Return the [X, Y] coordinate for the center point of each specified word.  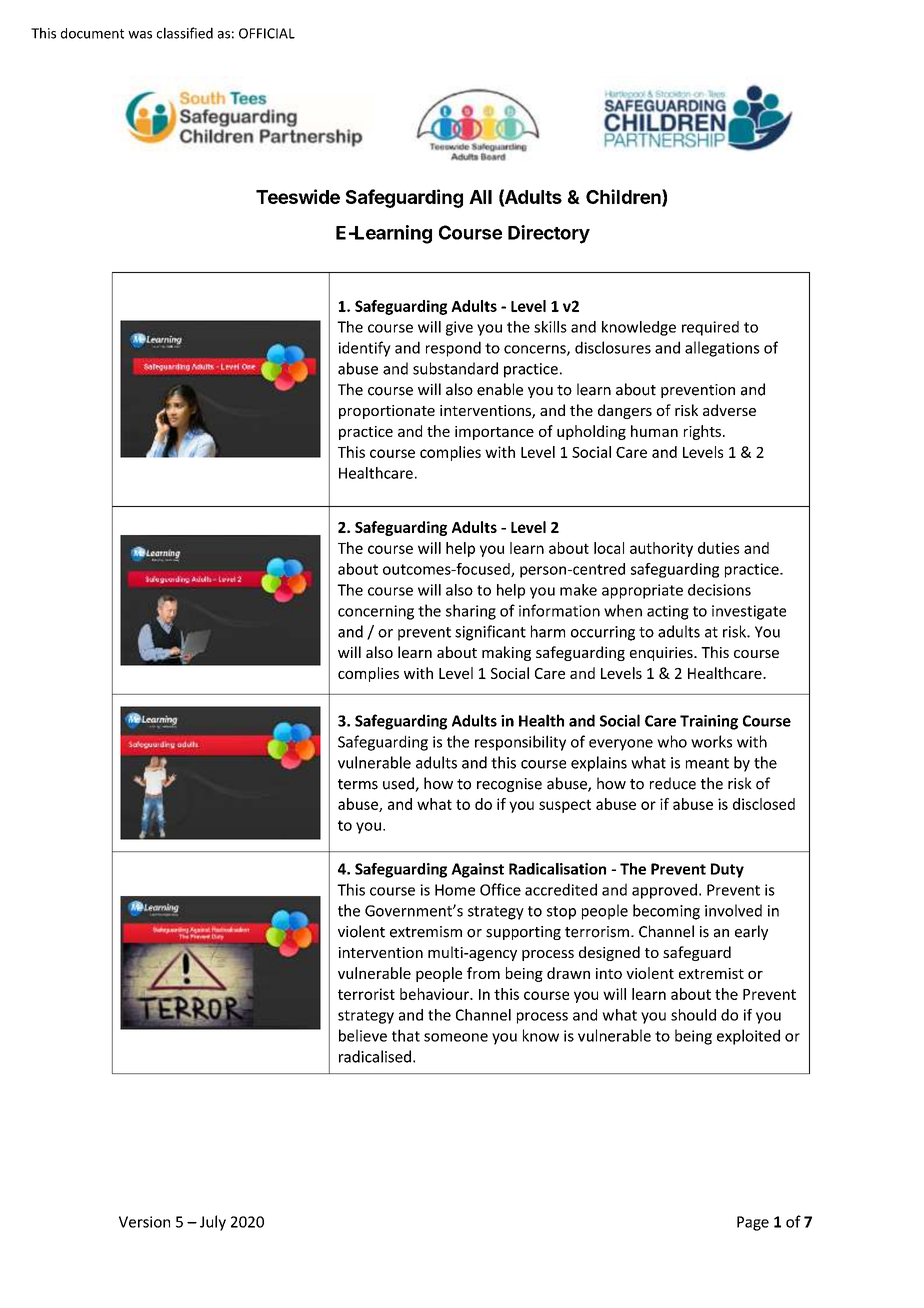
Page [753, 1223]
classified [185, 33]
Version [144, 1222]
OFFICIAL [267, 33]
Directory [549, 234]
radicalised [375, 1056]
